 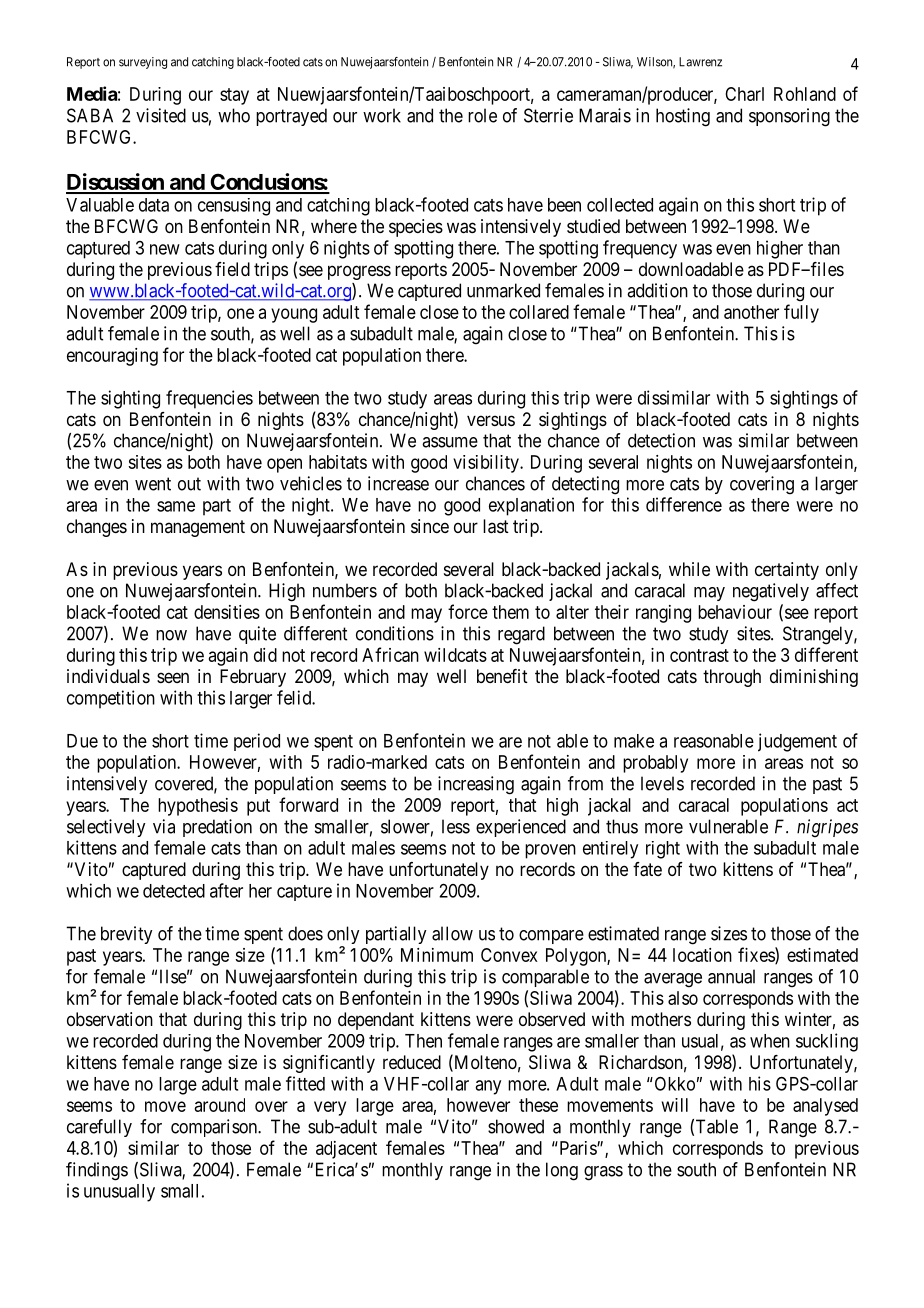 I want to click on role, so click(x=482, y=115).
